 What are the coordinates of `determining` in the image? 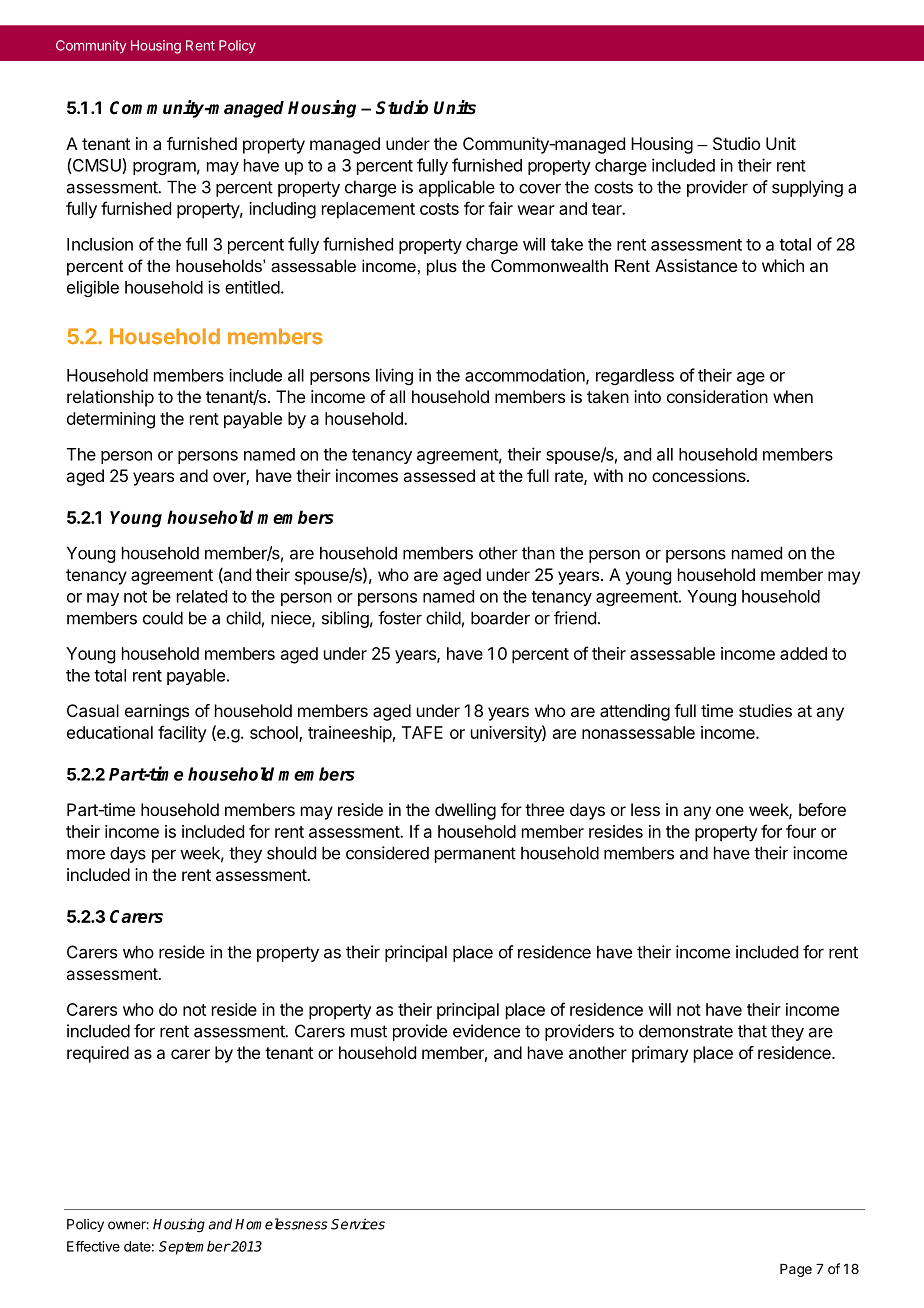 It's located at (111, 420).
